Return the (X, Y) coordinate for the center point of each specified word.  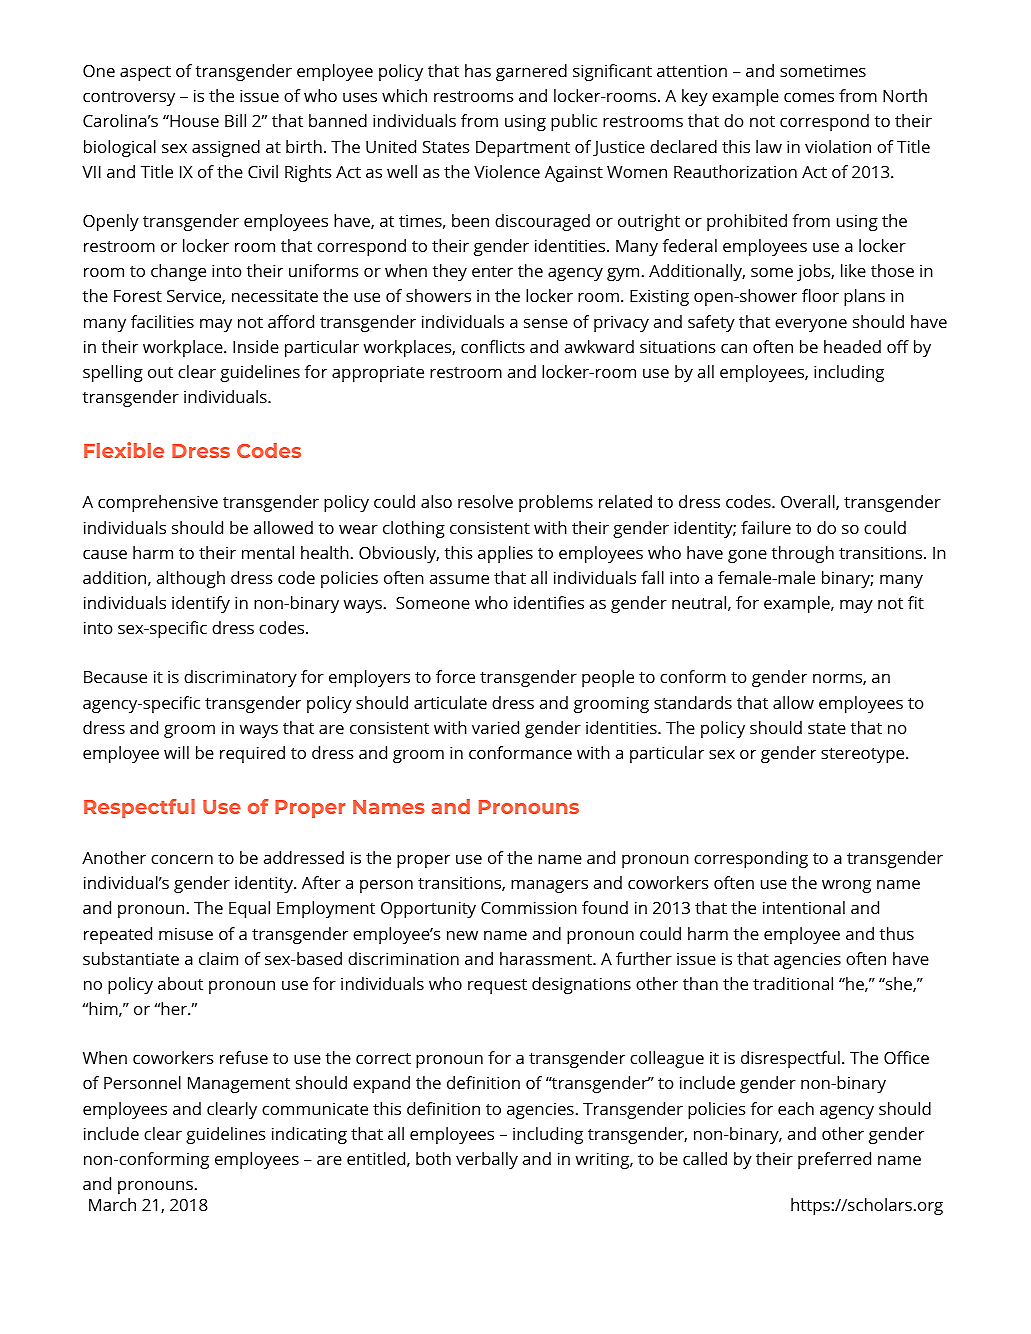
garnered (531, 72)
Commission (529, 907)
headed (852, 346)
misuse (186, 934)
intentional (804, 907)
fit (916, 602)
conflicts (493, 346)
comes (809, 97)
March (112, 1204)
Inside (256, 346)
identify (201, 604)
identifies (549, 602)
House (193, 121)
